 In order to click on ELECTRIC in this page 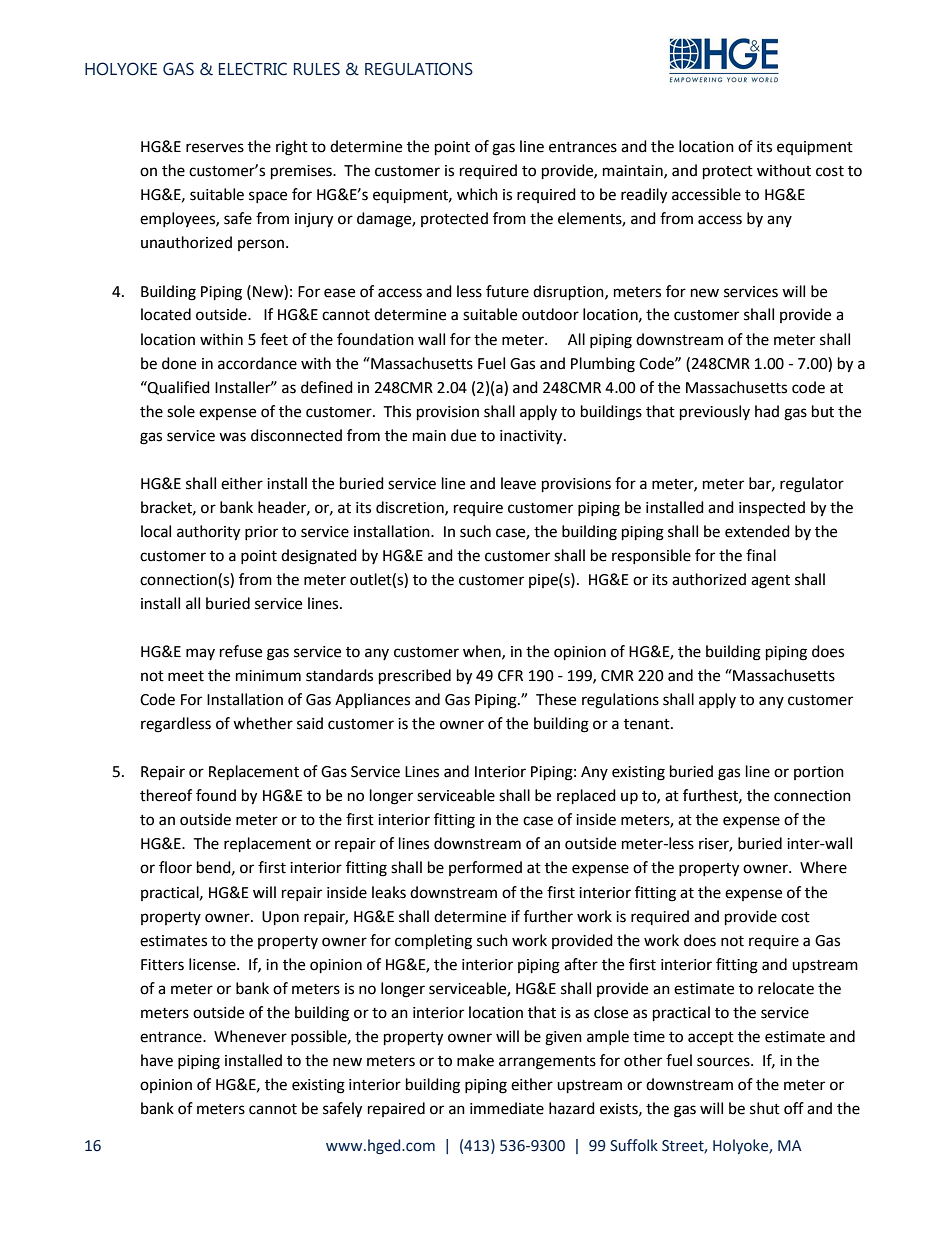, I will do `click(253, 69)`.
